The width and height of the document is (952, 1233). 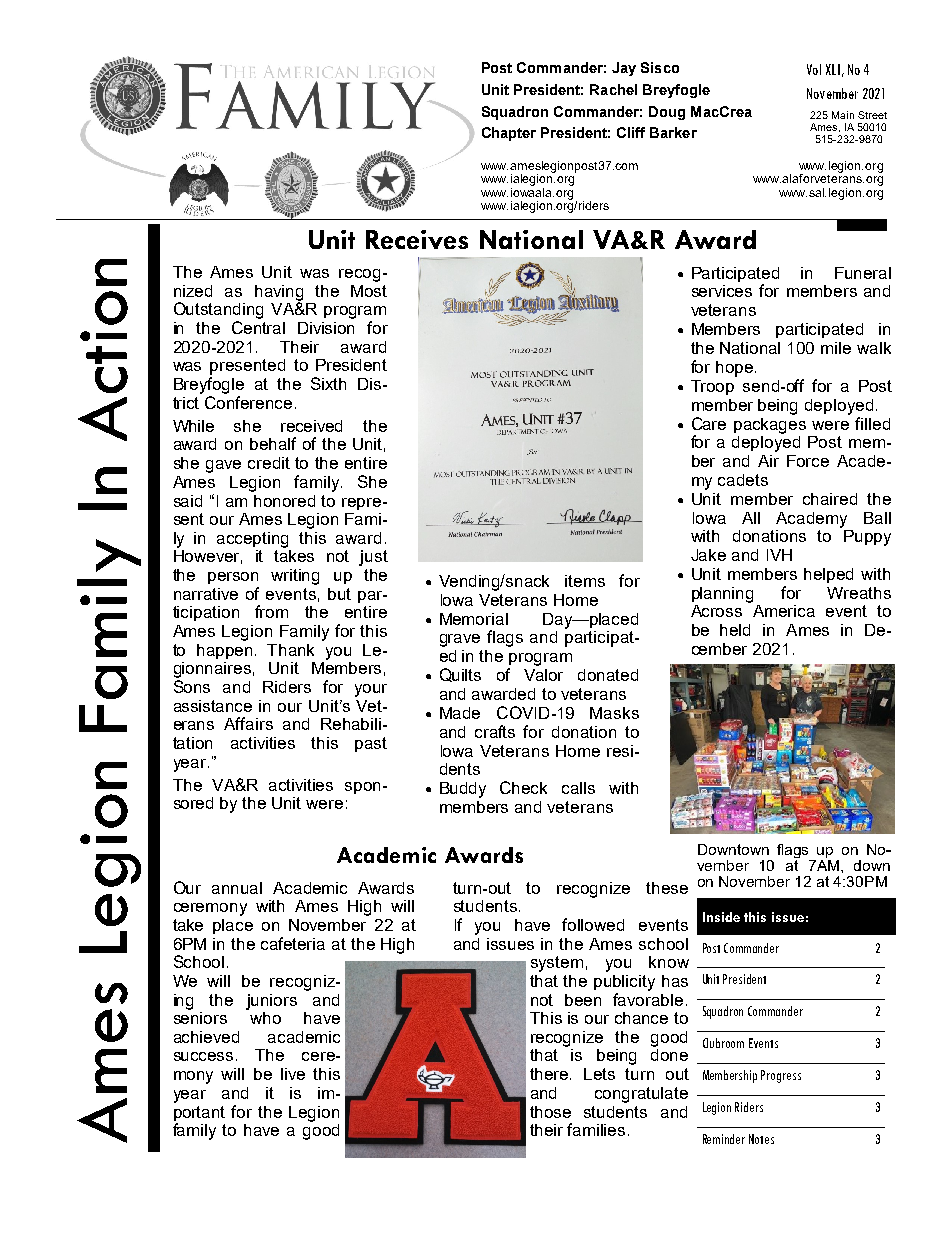 What do you see at coordinates (721, 917) in the document?
I see `Inside` at bounding box center [721, 917].
